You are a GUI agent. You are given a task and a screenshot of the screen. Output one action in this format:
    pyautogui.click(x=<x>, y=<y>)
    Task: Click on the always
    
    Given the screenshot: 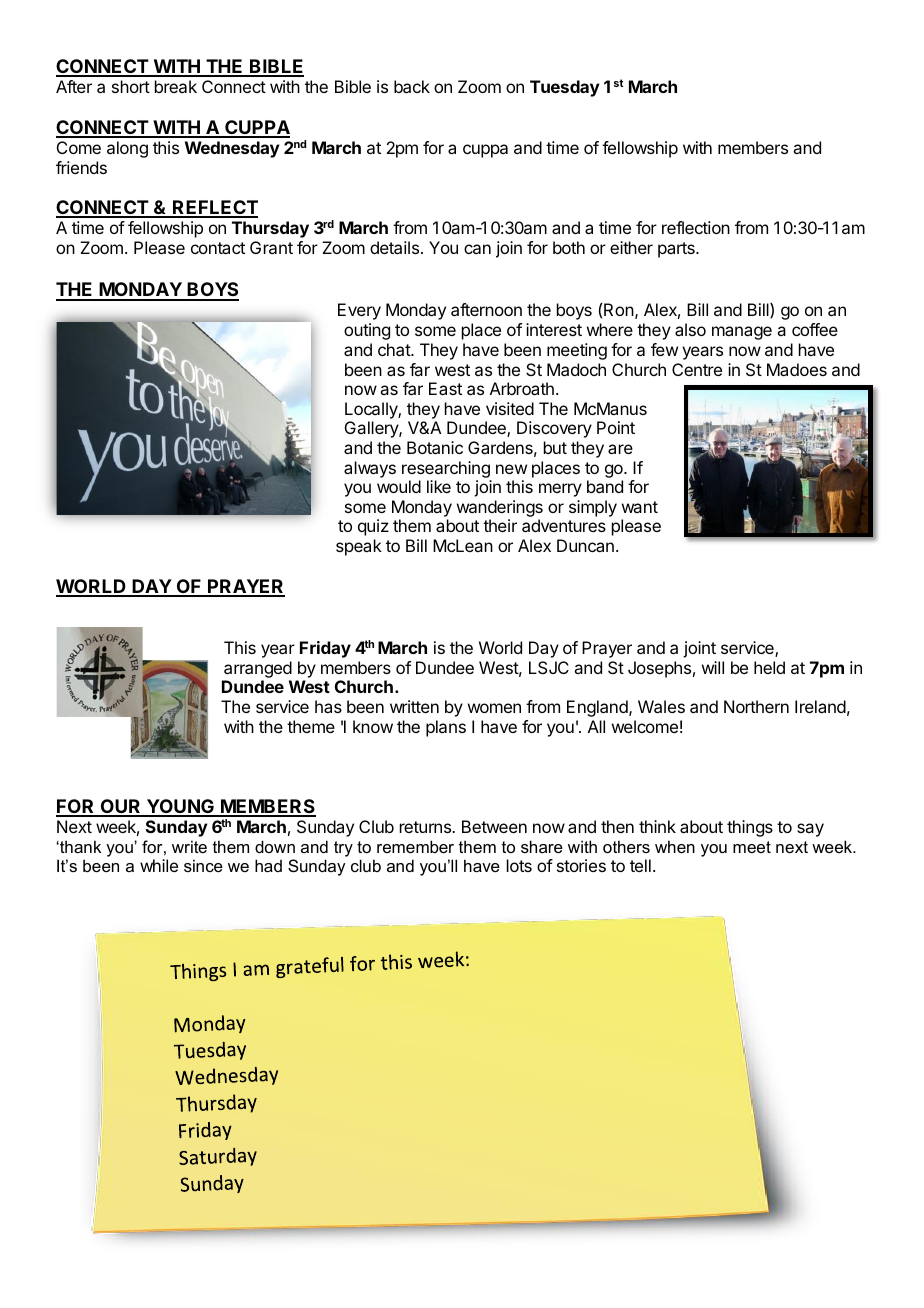 What is the action you would take?
    pyautogui.click(x=370, y=469)
